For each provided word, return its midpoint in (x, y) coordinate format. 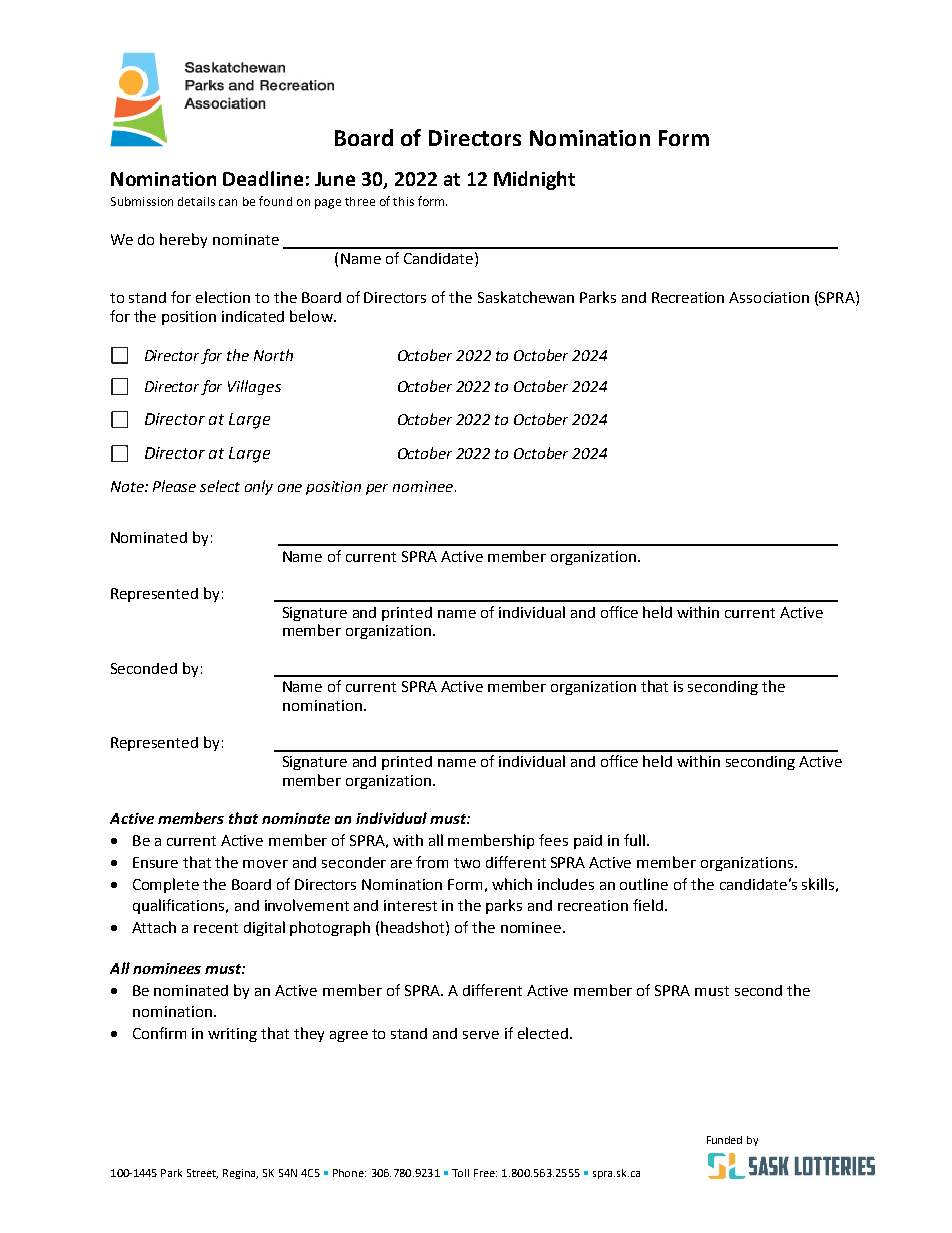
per (377, 489)
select (220, 486)
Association (769, 297)
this (403, 201)
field (649, 905)
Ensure (155, 862)
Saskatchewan (526, 297)
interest (410, 905)
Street (202, 1174)
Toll (460, 1173)
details (196, 201)
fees (553, 840)
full (634, 840)
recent (216, 928)
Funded (724, 1140)
